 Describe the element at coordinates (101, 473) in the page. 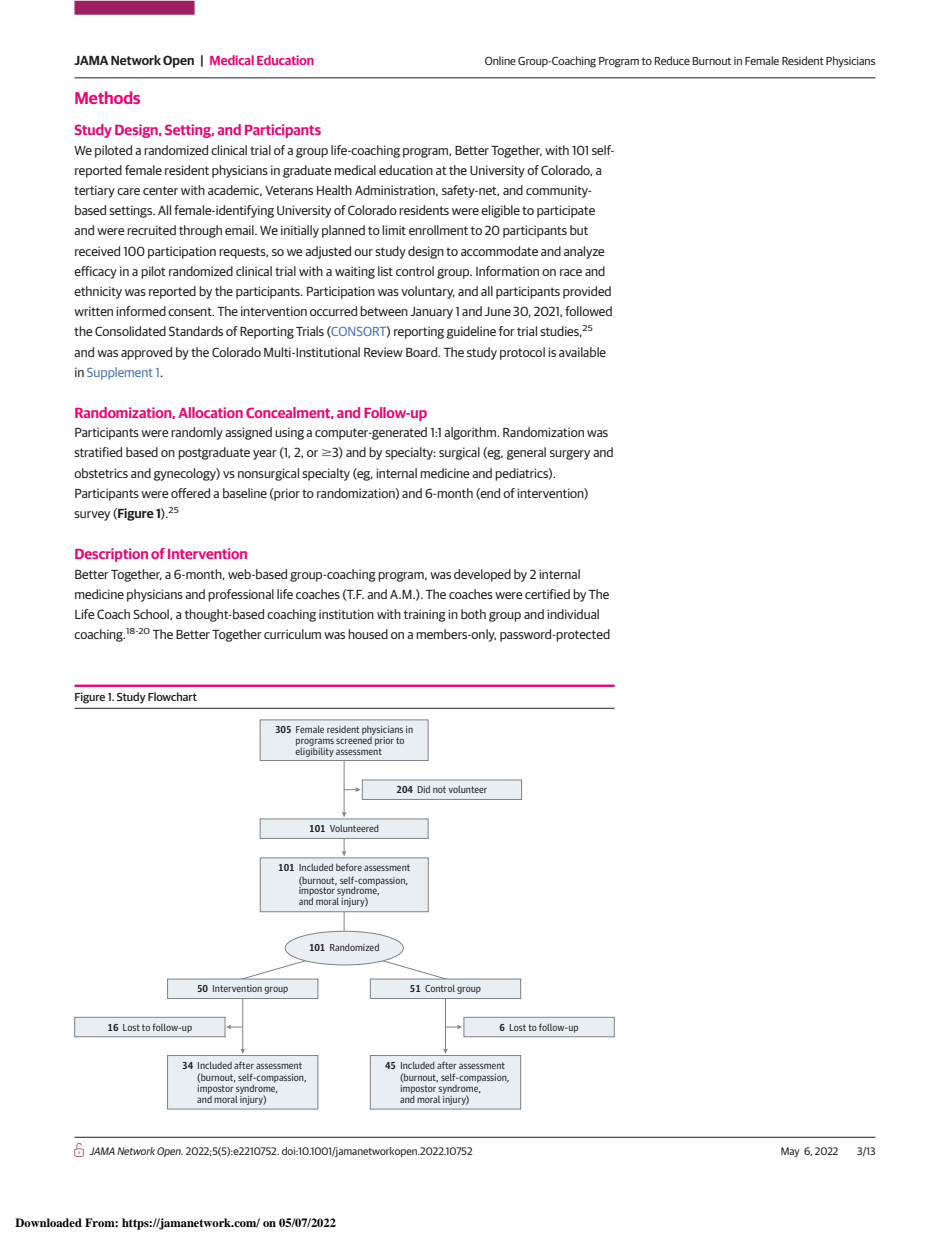

I see `obstetrics` at that location.
